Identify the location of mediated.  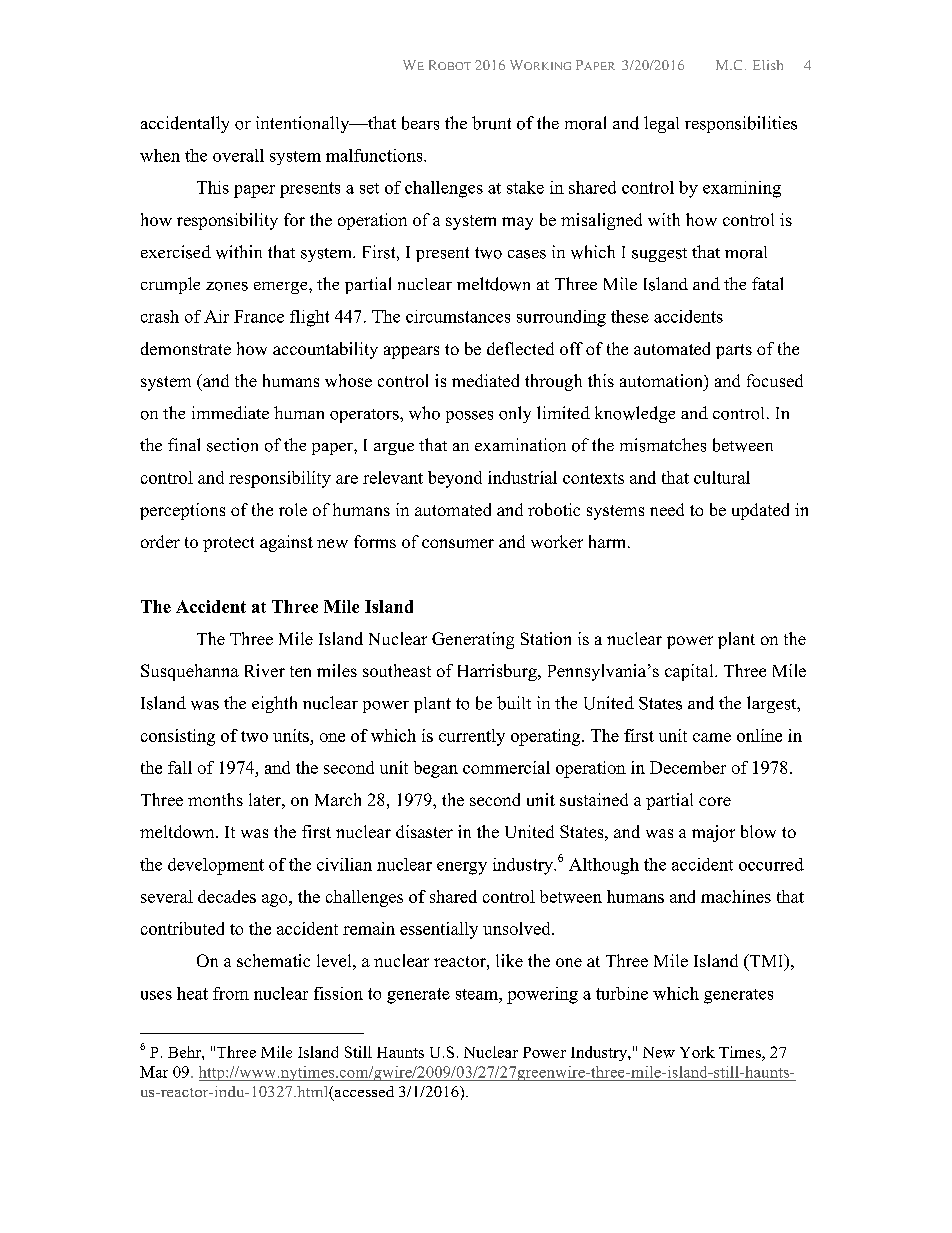
(485, 380).
